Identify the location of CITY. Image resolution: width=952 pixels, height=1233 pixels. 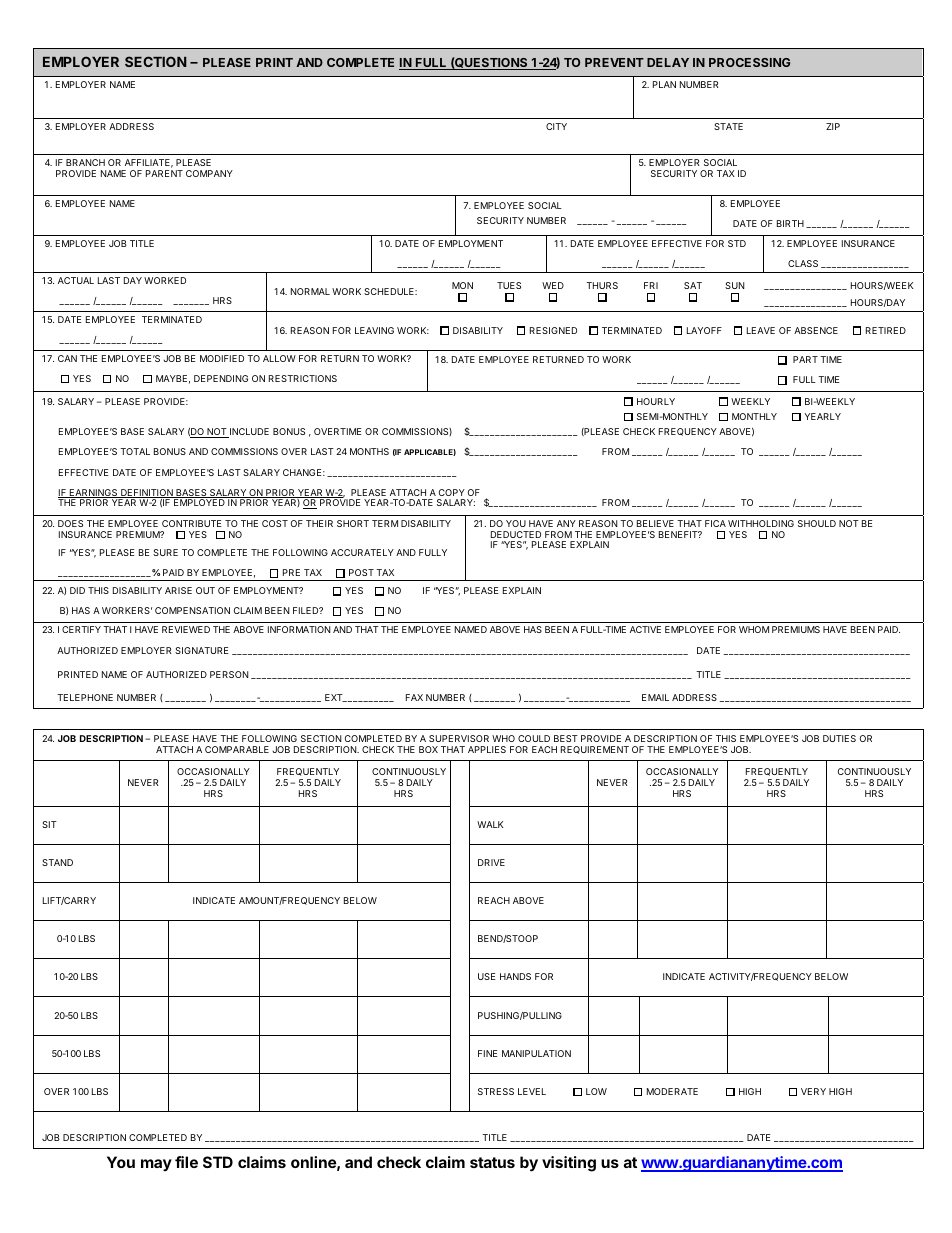
(556, 126).
